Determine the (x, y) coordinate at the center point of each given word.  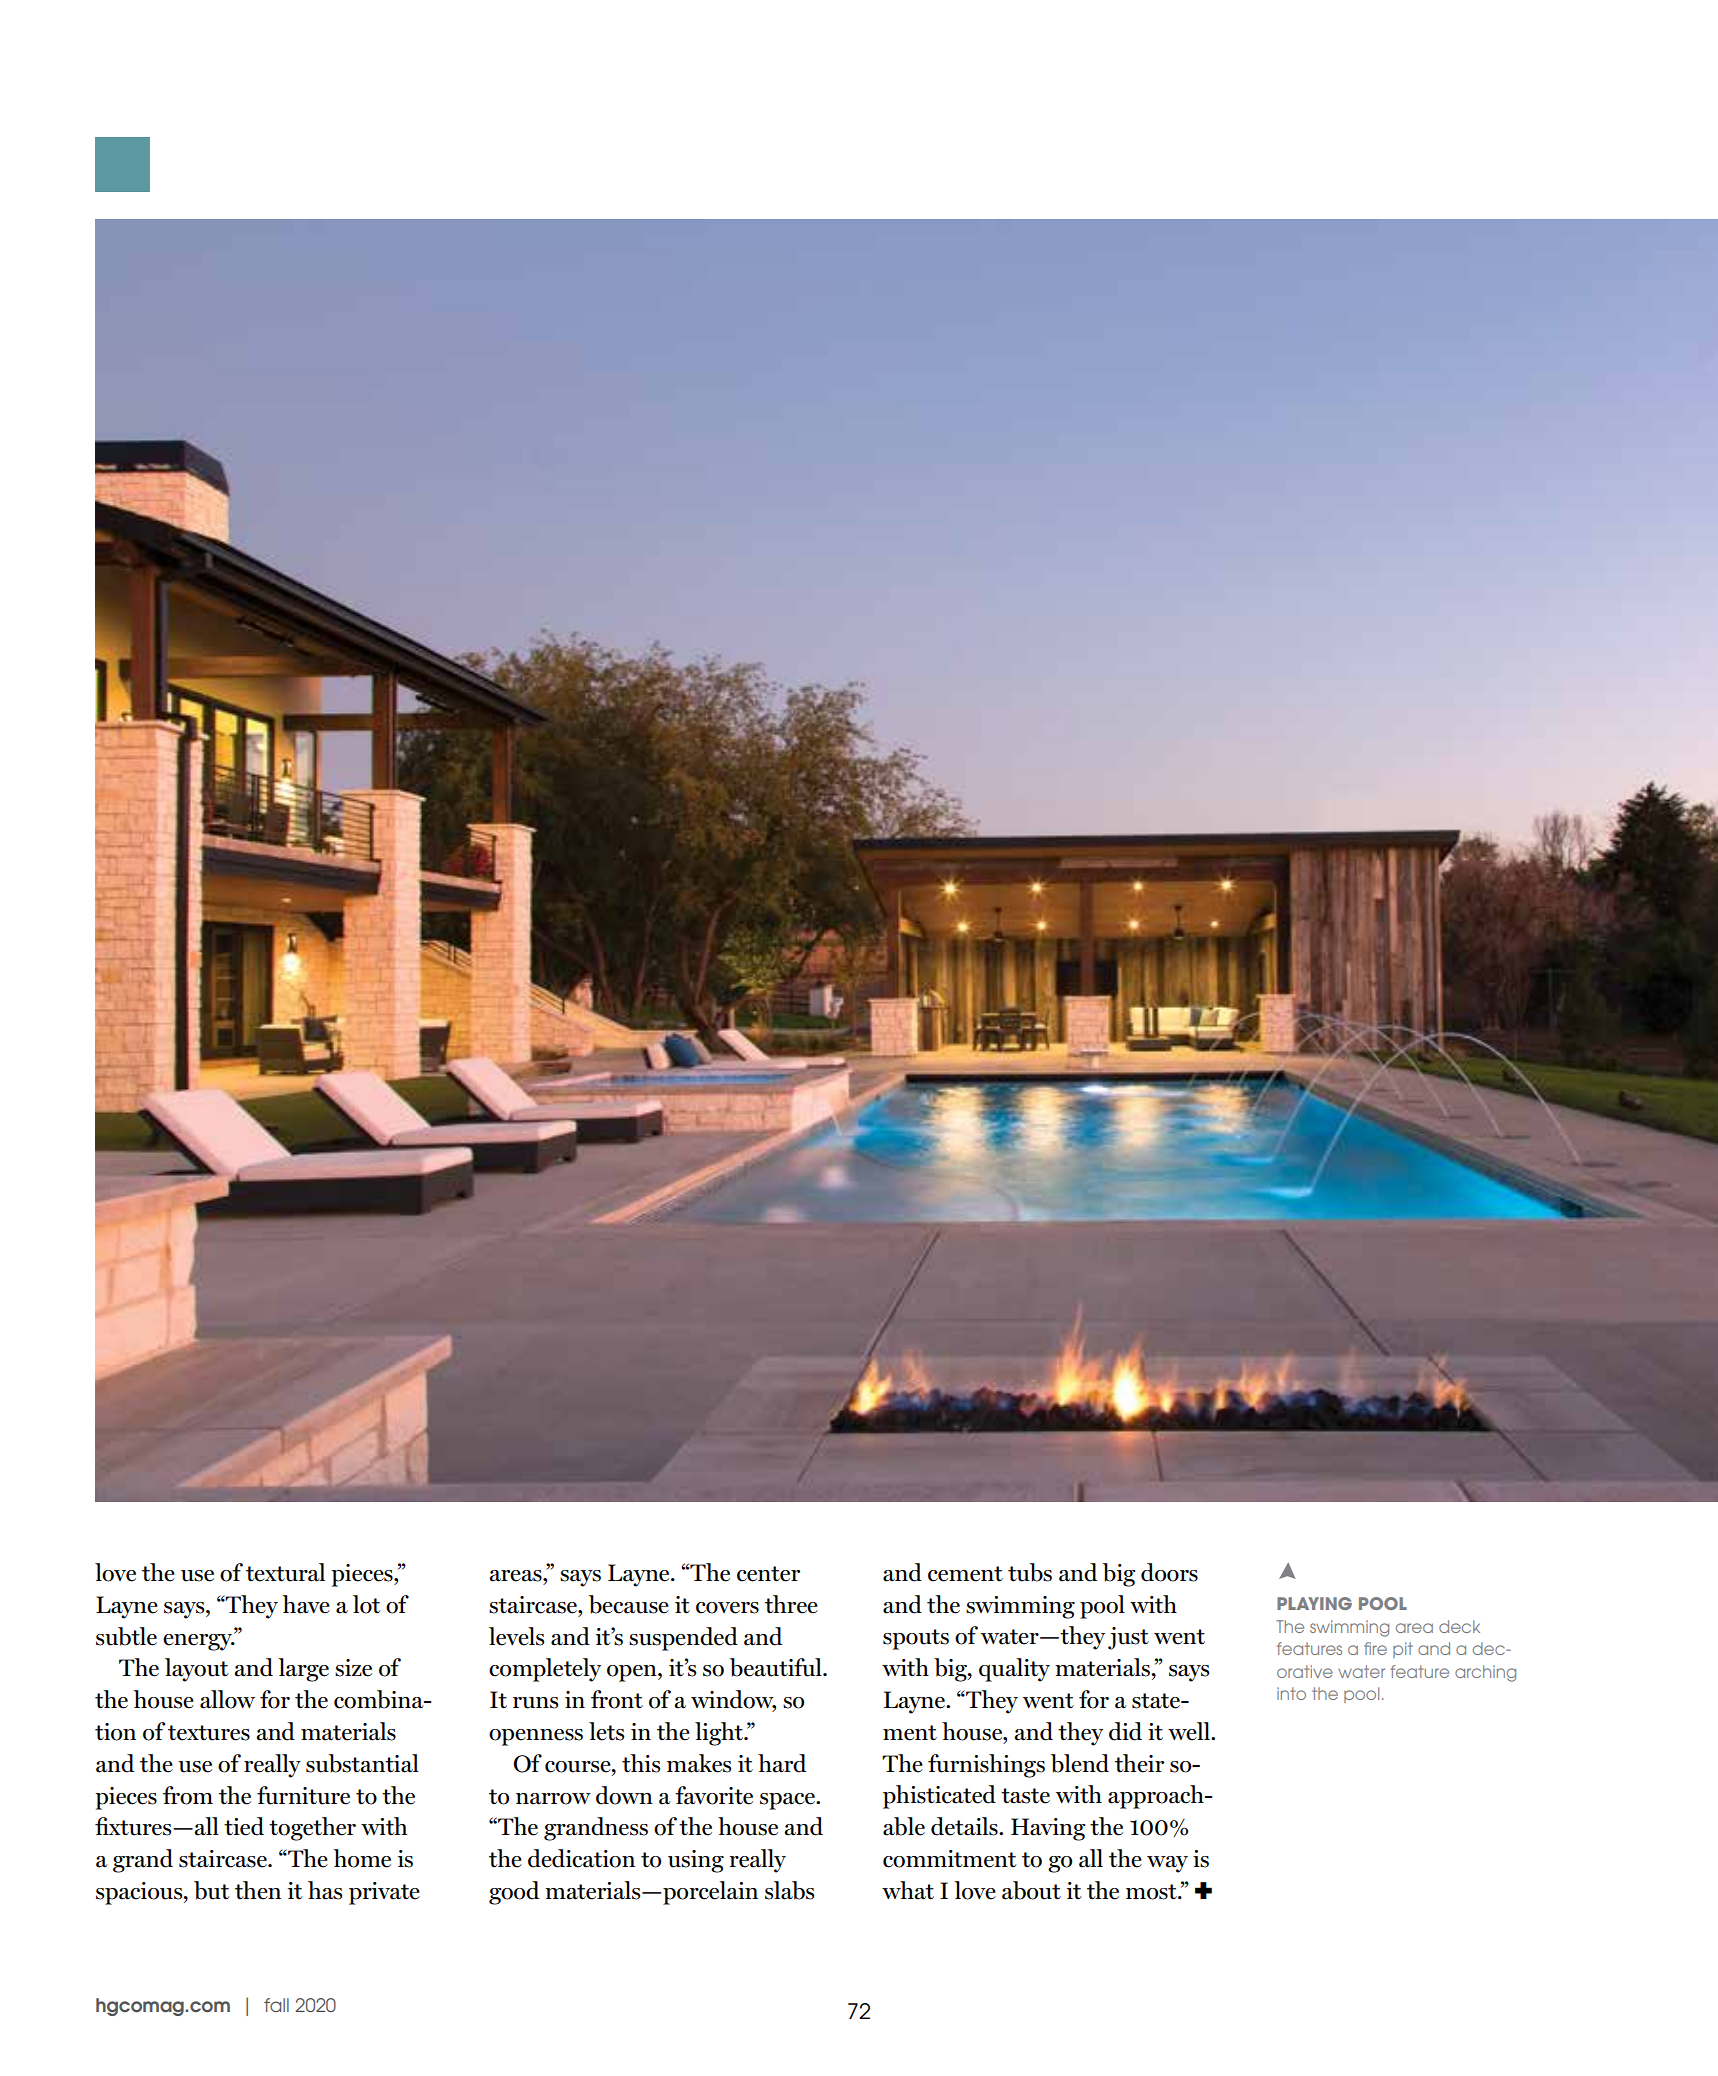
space (789, 1801)
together (312, 1829)
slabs (789, 1890)
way (1167, 1864)
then (258, 1890)
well (1190, 1731)
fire (1375, 1648)
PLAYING (1314, 1603)
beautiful (777, 1667)
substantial (362, 1763)
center (768, 1574)
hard (782, 1763)
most (1152, 1892)
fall (276, 2005)
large (303, 1670)
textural (285, 1572)
